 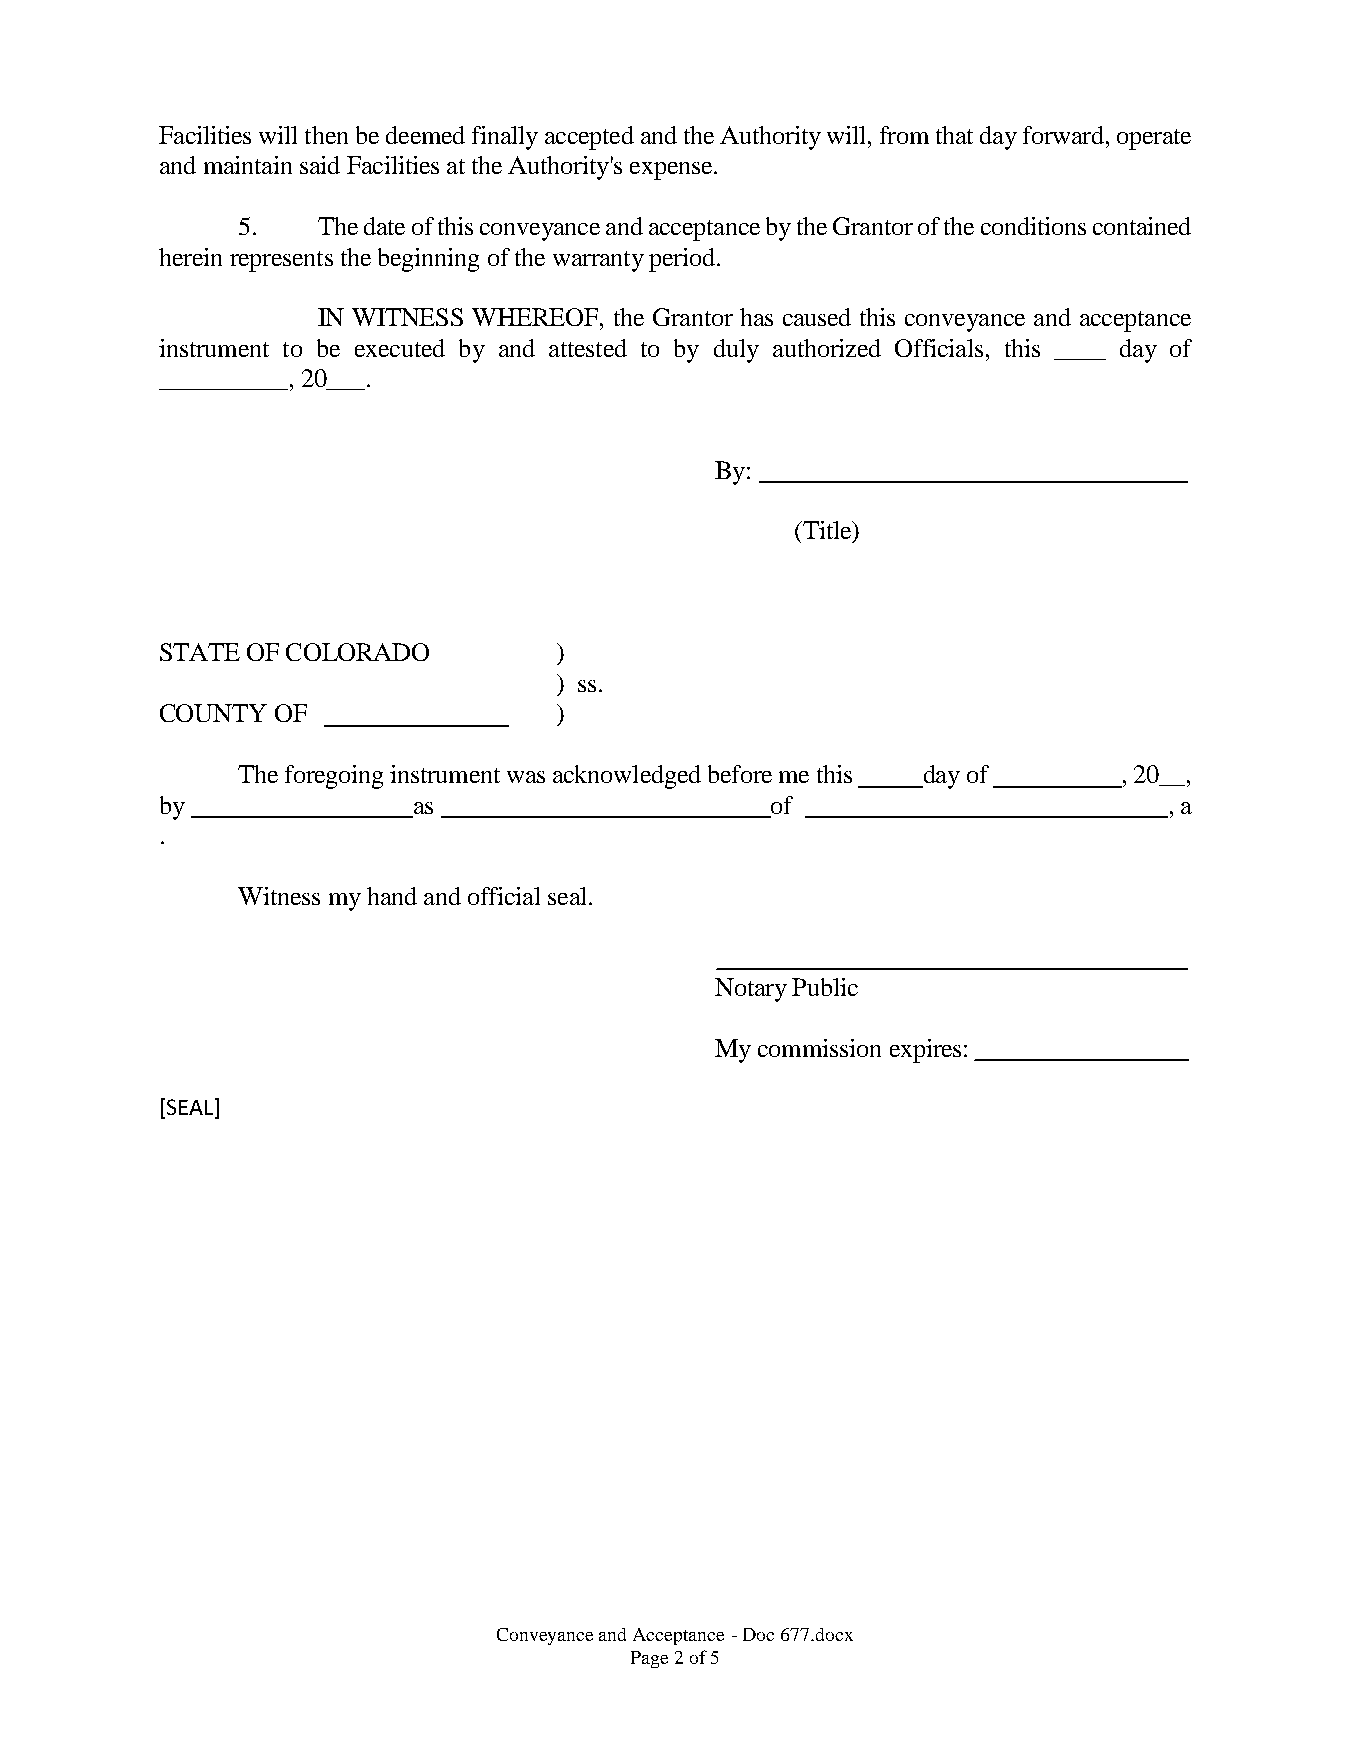 What do you see at coordinates (1033, 226) in the page?
I see `conditions` at bounding box center [1033, 226].
